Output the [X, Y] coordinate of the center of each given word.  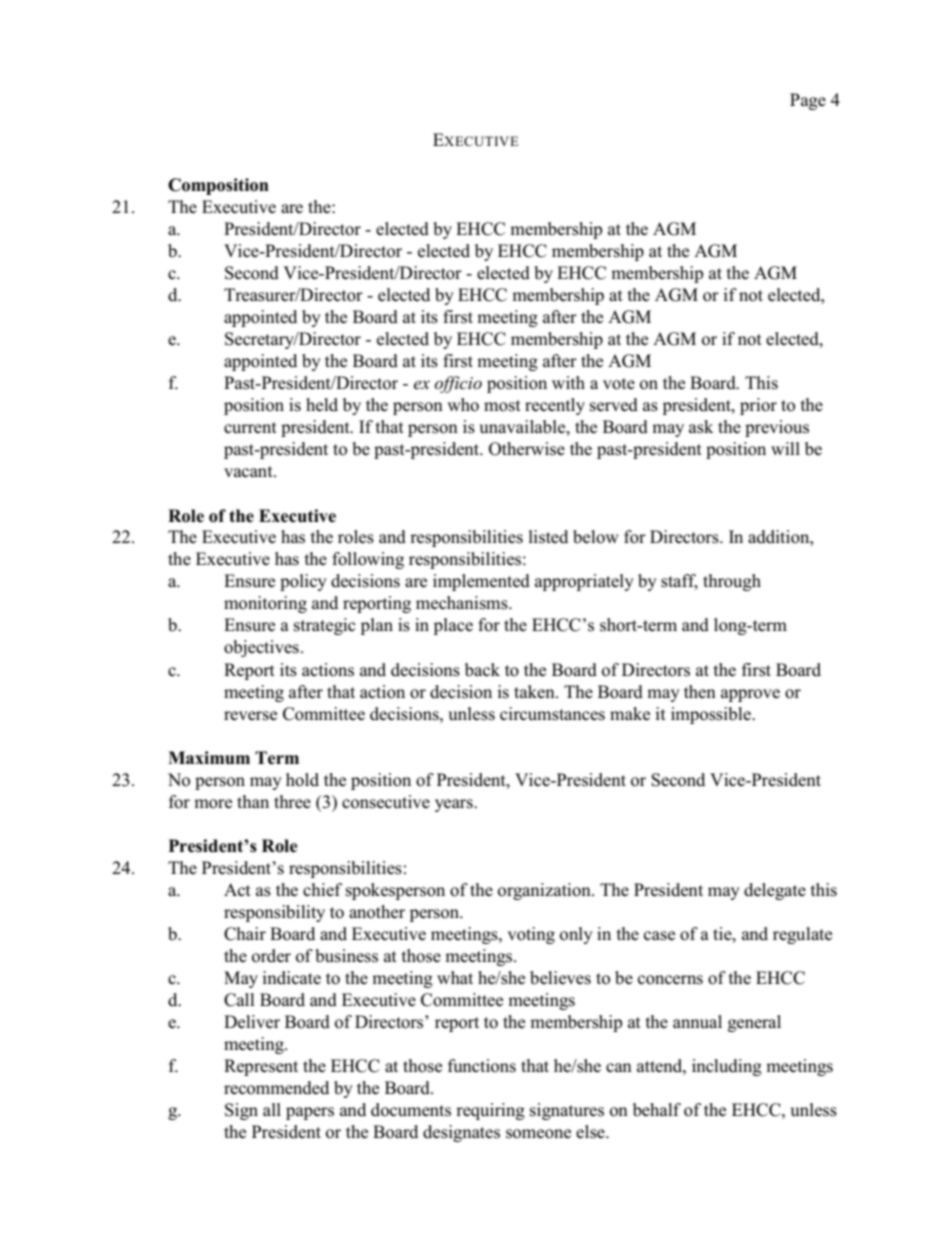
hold [302, 780]
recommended [276, 1088]
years [455, 805]
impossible [712, 715]
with [568, 382]
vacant [249, 472]
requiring [490, 1111]
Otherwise [527, 449]
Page [808, 101]
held [322, 405]
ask [701, 427]
